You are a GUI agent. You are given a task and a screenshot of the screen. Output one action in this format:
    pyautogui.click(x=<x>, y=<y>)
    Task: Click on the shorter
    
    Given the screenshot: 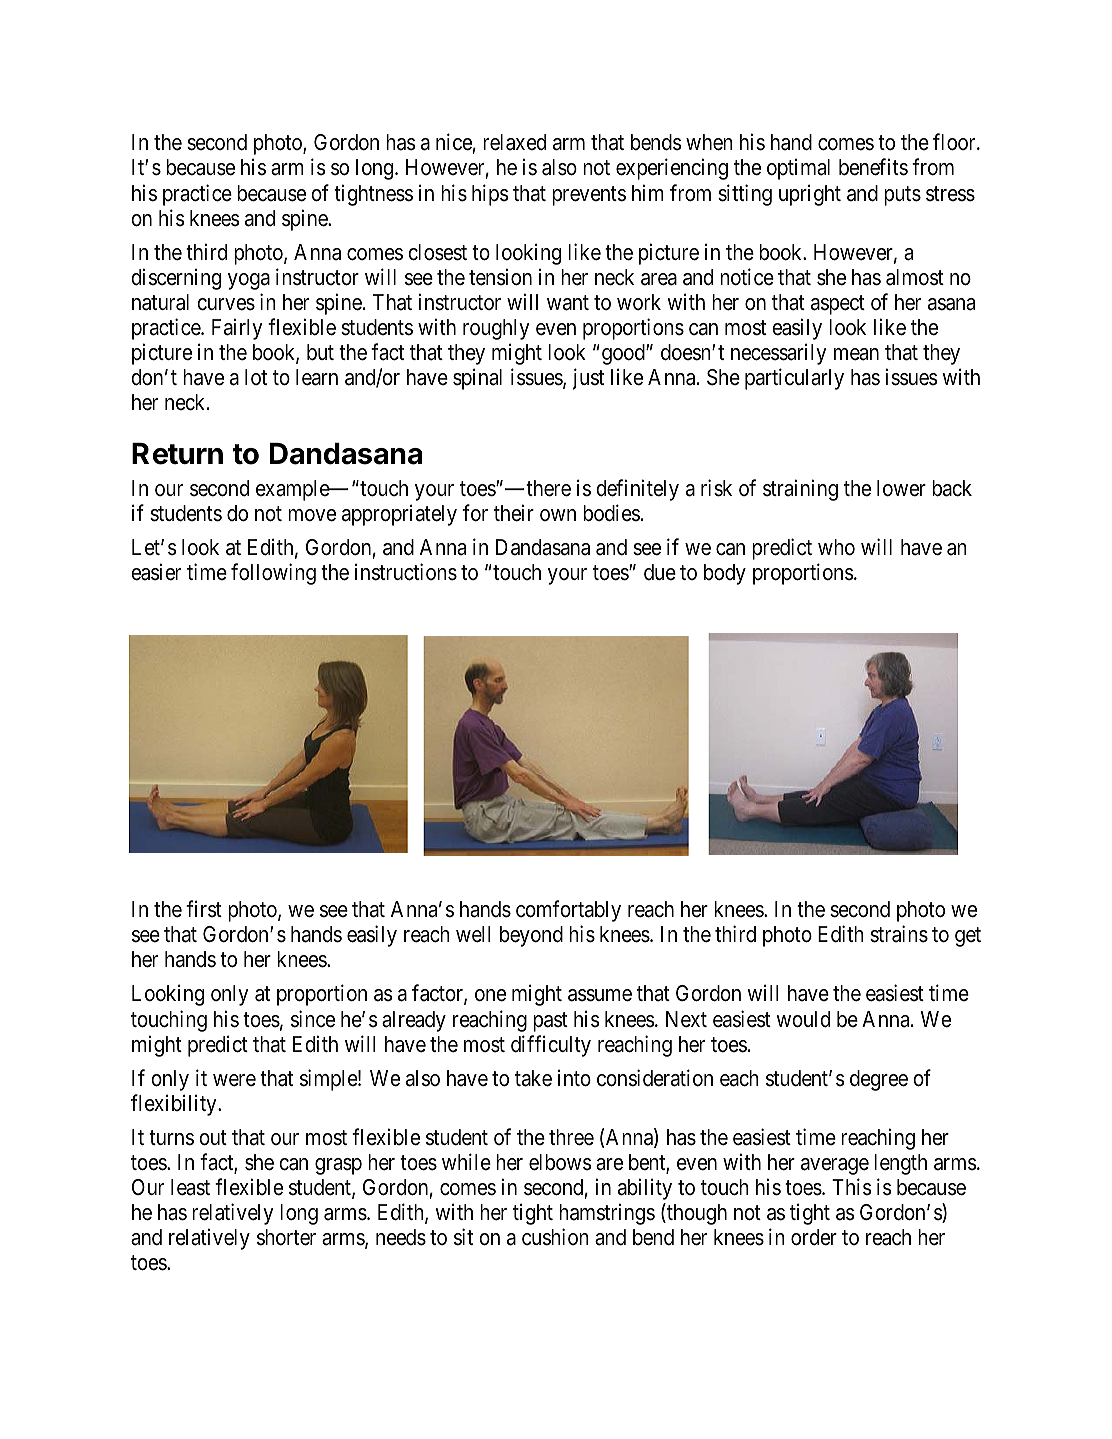 What is the action you would take?
    pyautogui.click(x=286, y=1237)
